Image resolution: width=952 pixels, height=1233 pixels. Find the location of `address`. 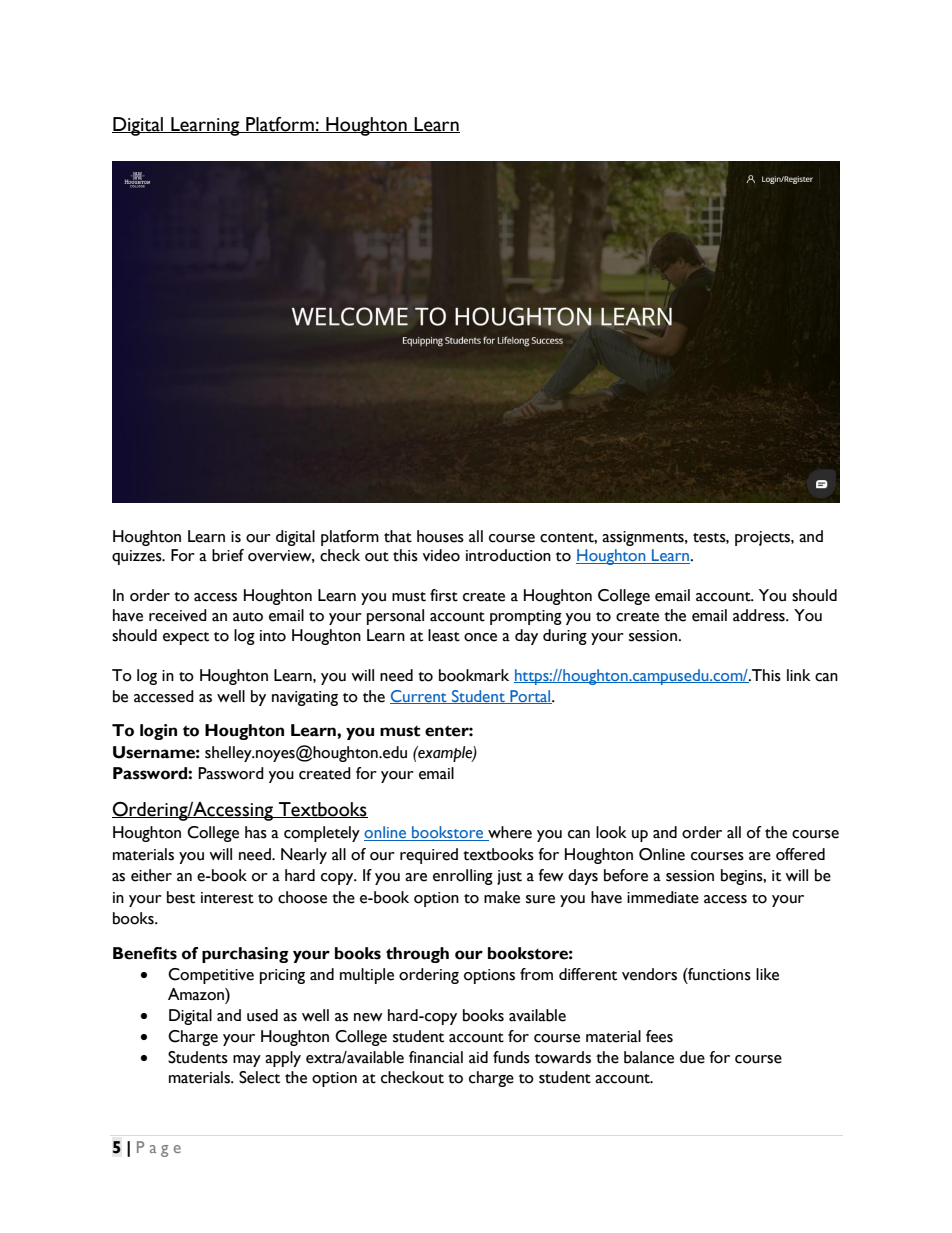

address is located at coordinates (760, 615).
